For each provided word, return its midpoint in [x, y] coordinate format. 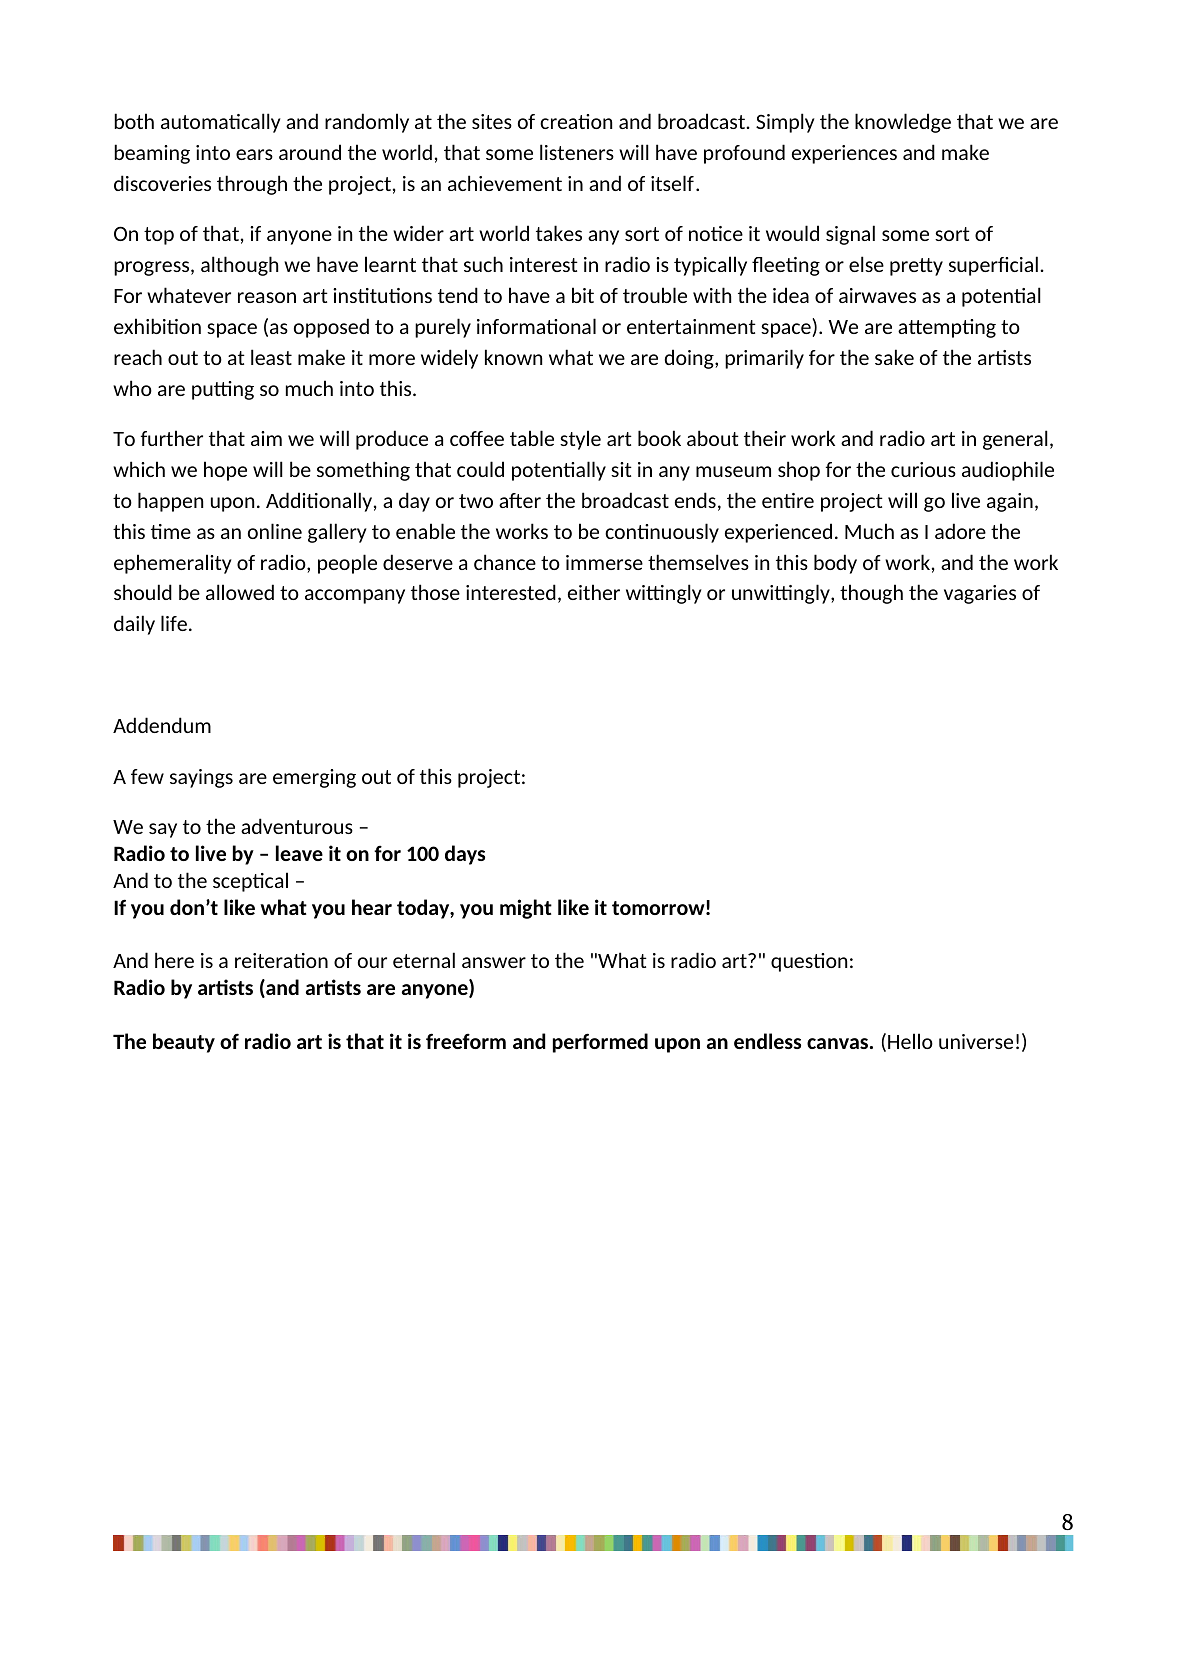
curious [923, 469]
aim [266, 438]
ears [254, 154]
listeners [577, 152]
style [580, 440]
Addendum [162, 725]
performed [600, 1043]
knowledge [903, 123]
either [594, 592]
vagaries [980, 594]
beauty [184, 1043]
